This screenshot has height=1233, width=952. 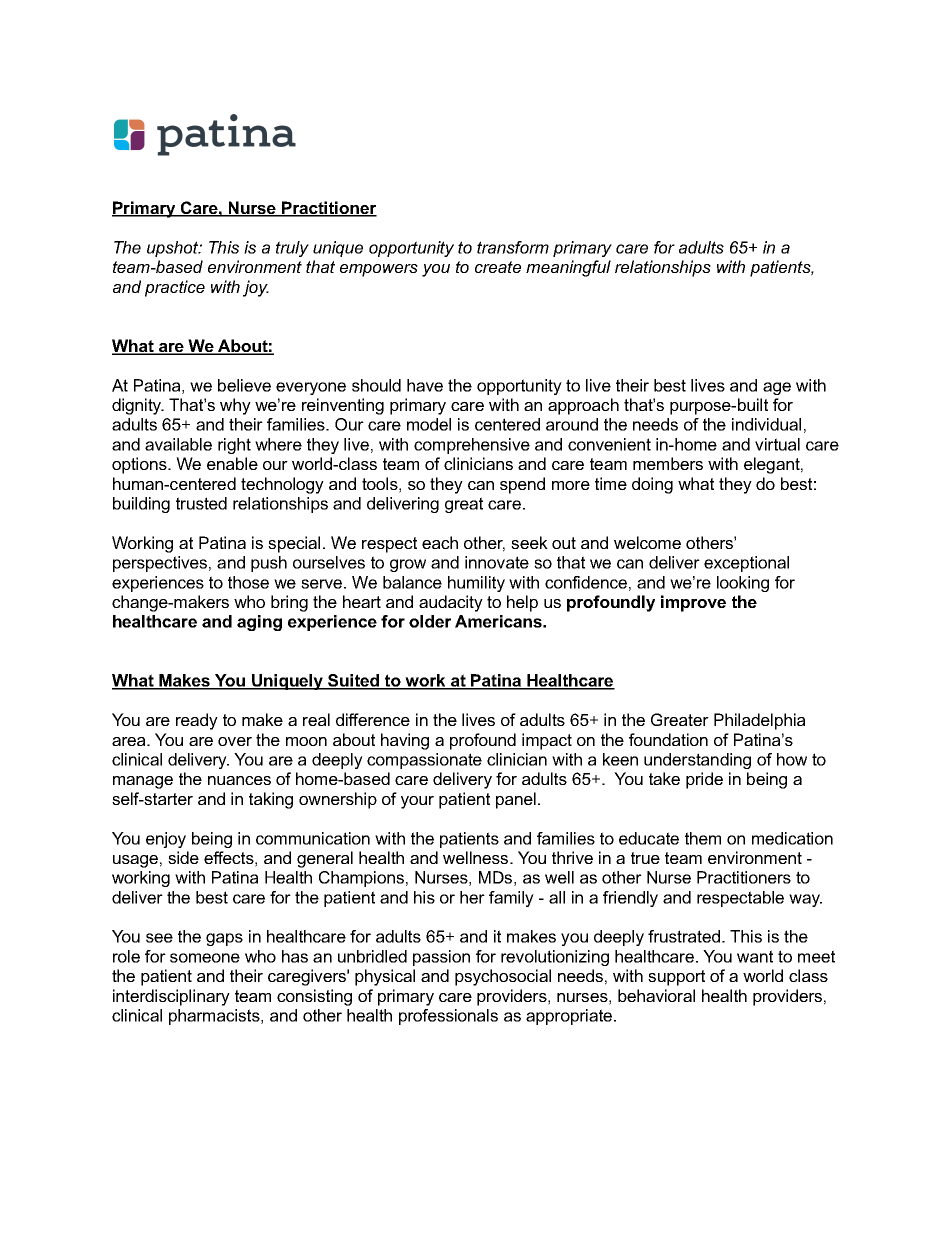 What do you see at coordinates (171, 997) in the screenshot?
I see `interdisciplinary` at bounding box center [171, 997].
